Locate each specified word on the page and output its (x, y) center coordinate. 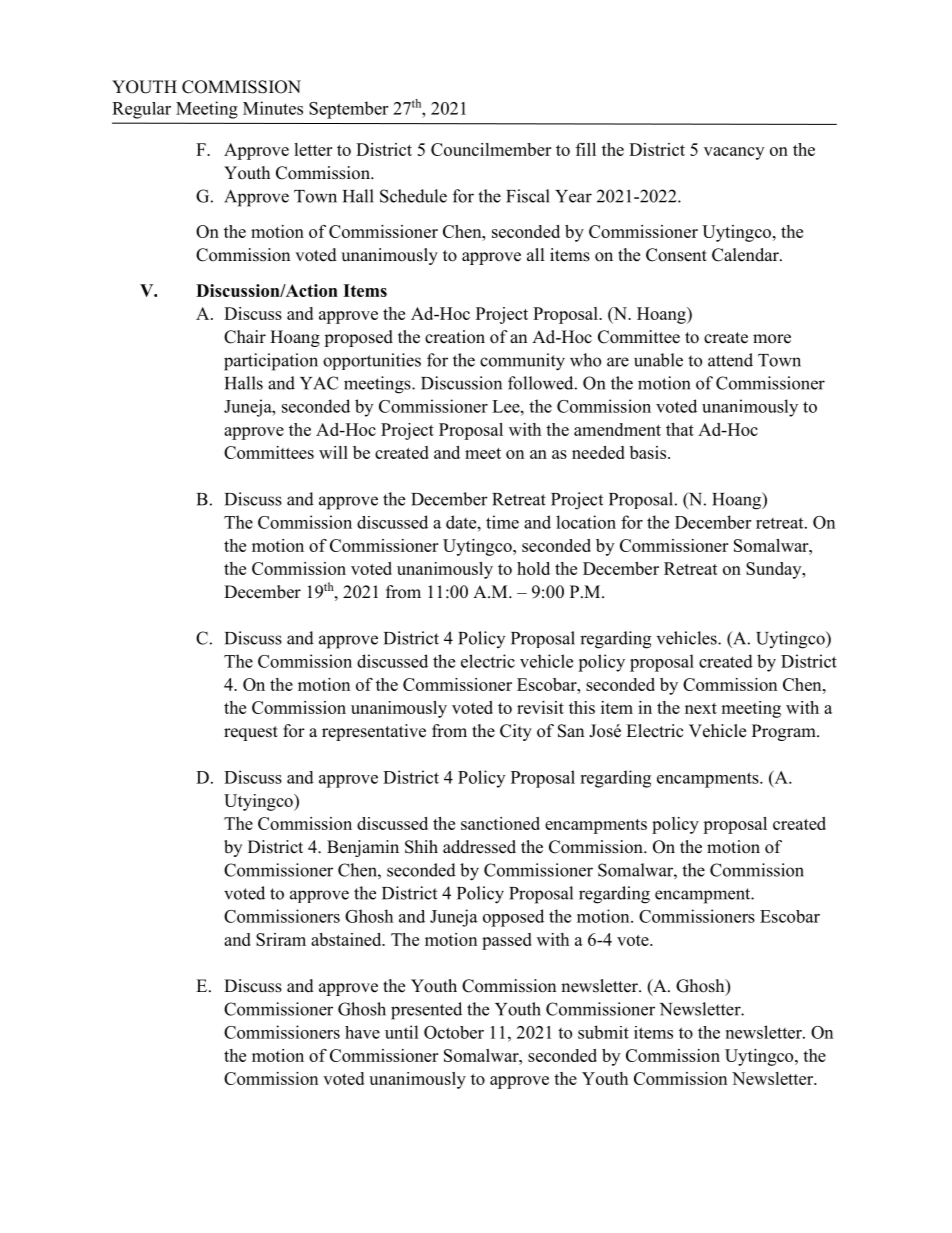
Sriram (281, 939)
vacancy (734, 153)
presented (426, 1011)
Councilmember (491, 149)
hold (533, 568)
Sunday (775, 570)
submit (603, 1032)
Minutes (273, 108)
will (333, 452)
